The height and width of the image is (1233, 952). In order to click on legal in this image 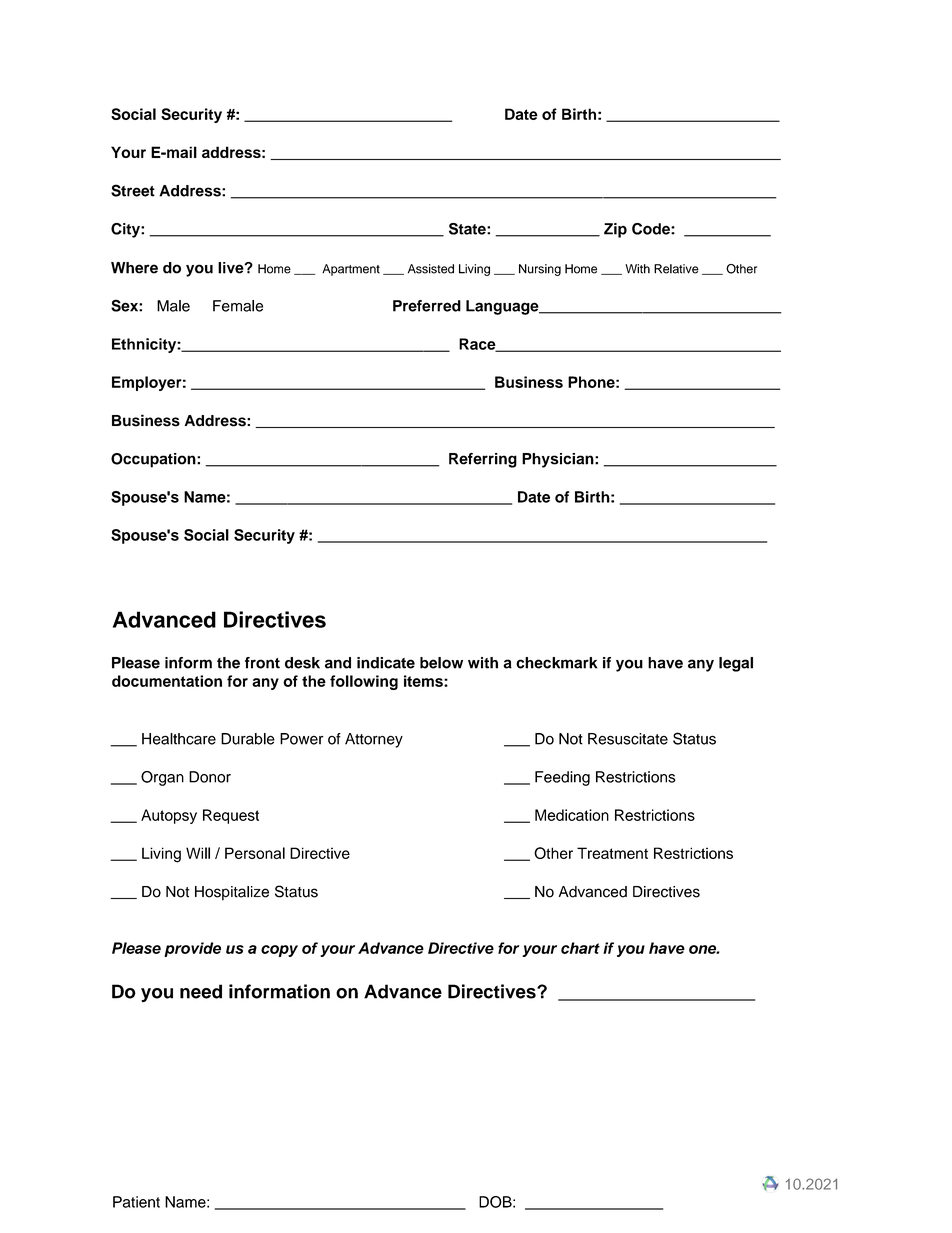, I will do `click(736, 664)`.
